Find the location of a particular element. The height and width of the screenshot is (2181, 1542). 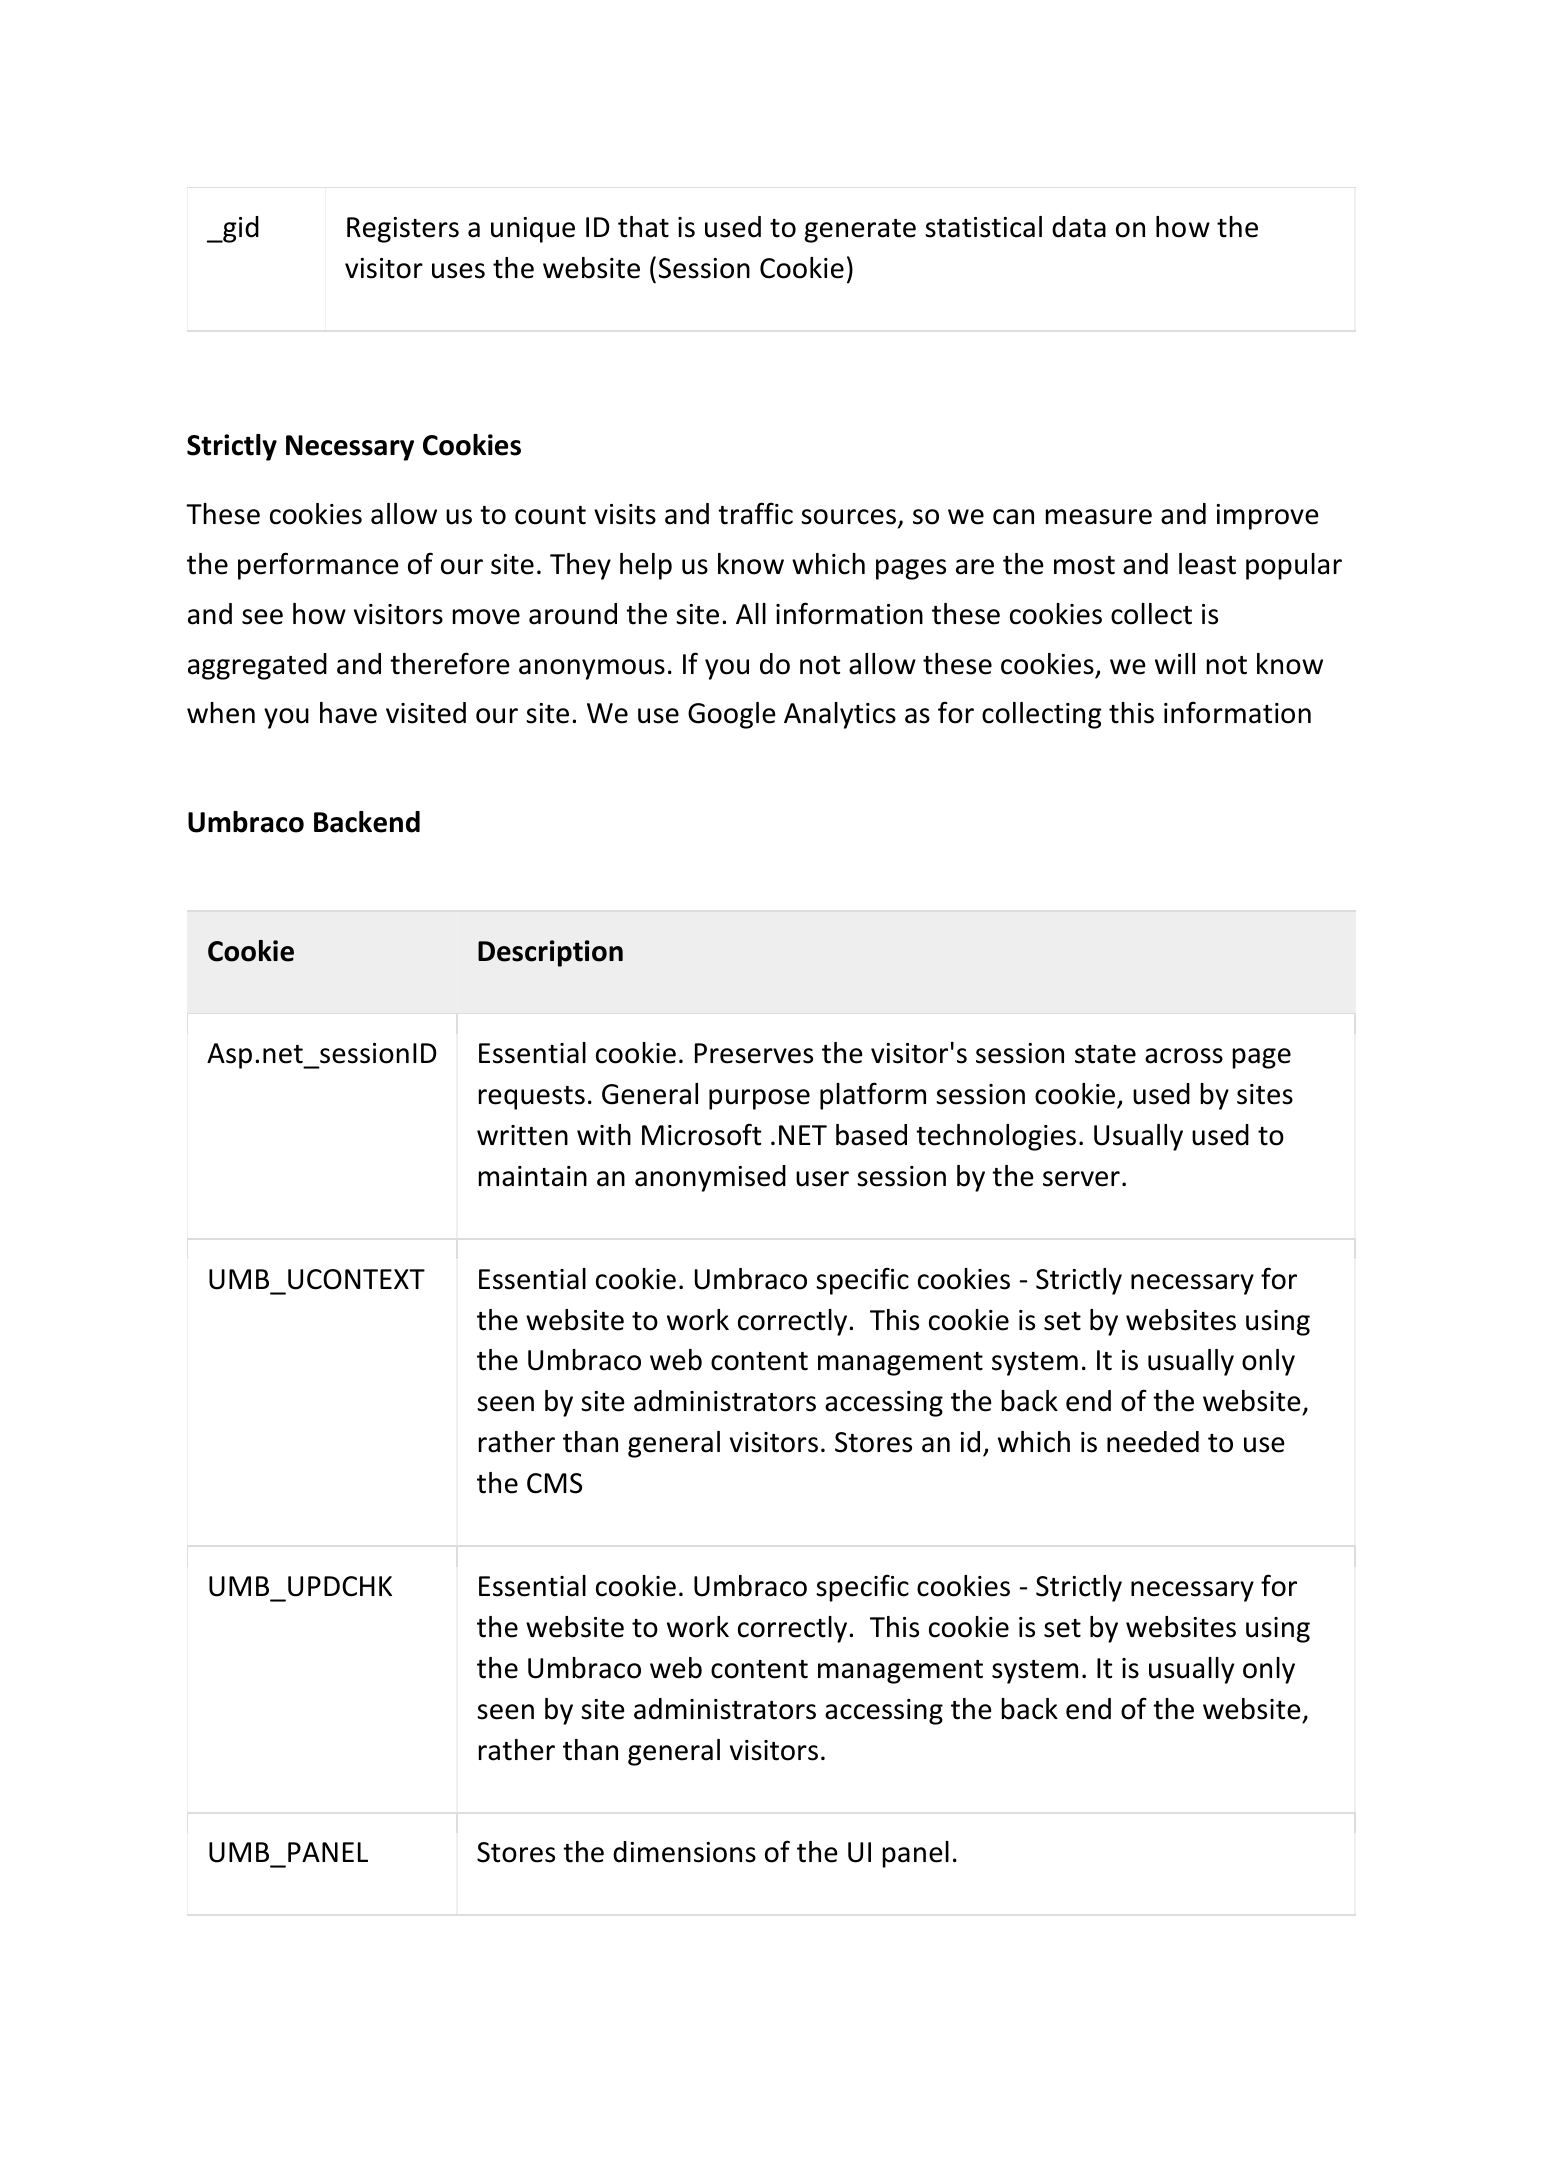

data is located at coordinates (1079, 227).
